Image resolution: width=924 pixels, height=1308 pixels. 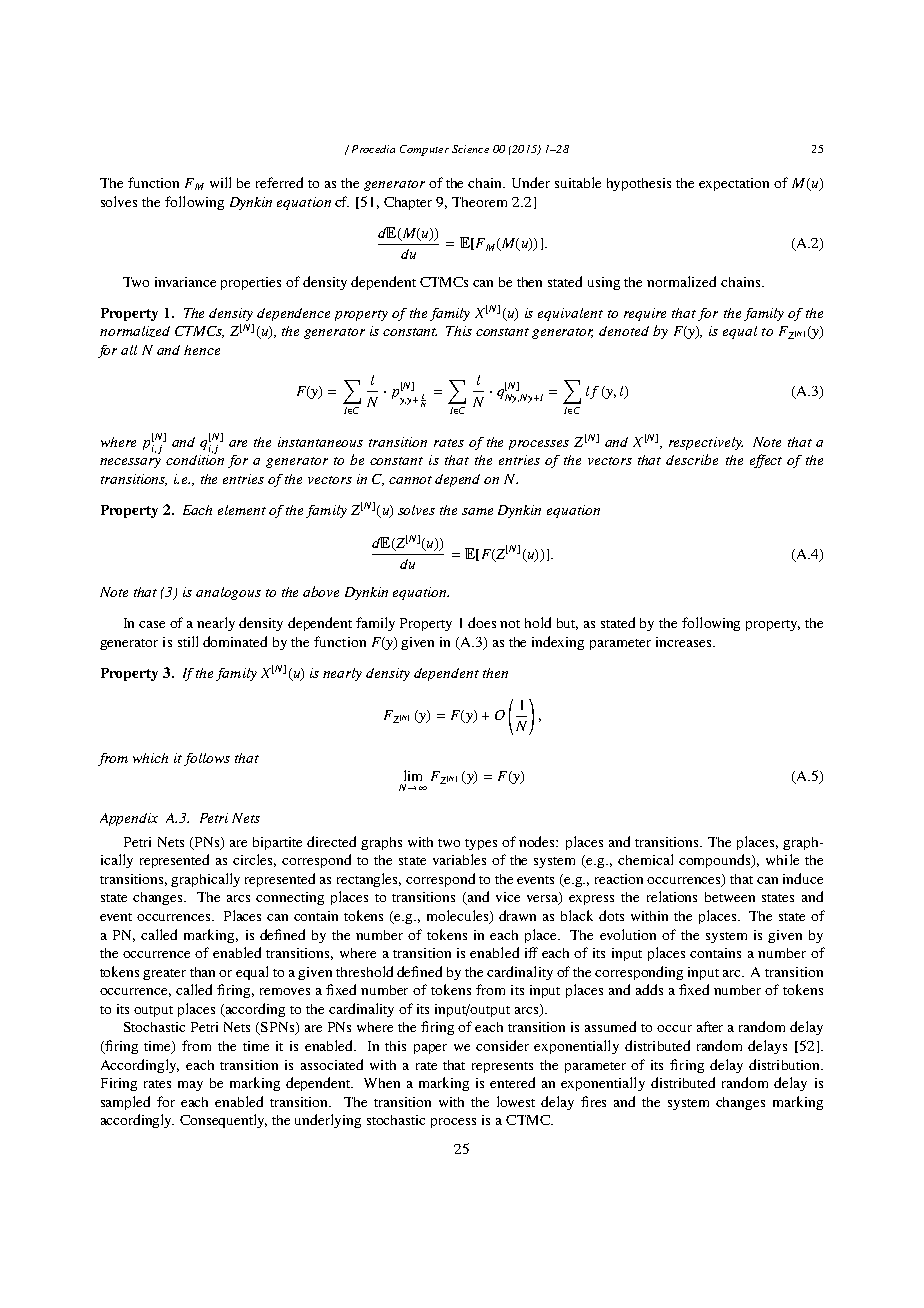 What do you see at coordinates (195, 458) in the screenshot?
I see `condition` at bounding box center [195, 458].
